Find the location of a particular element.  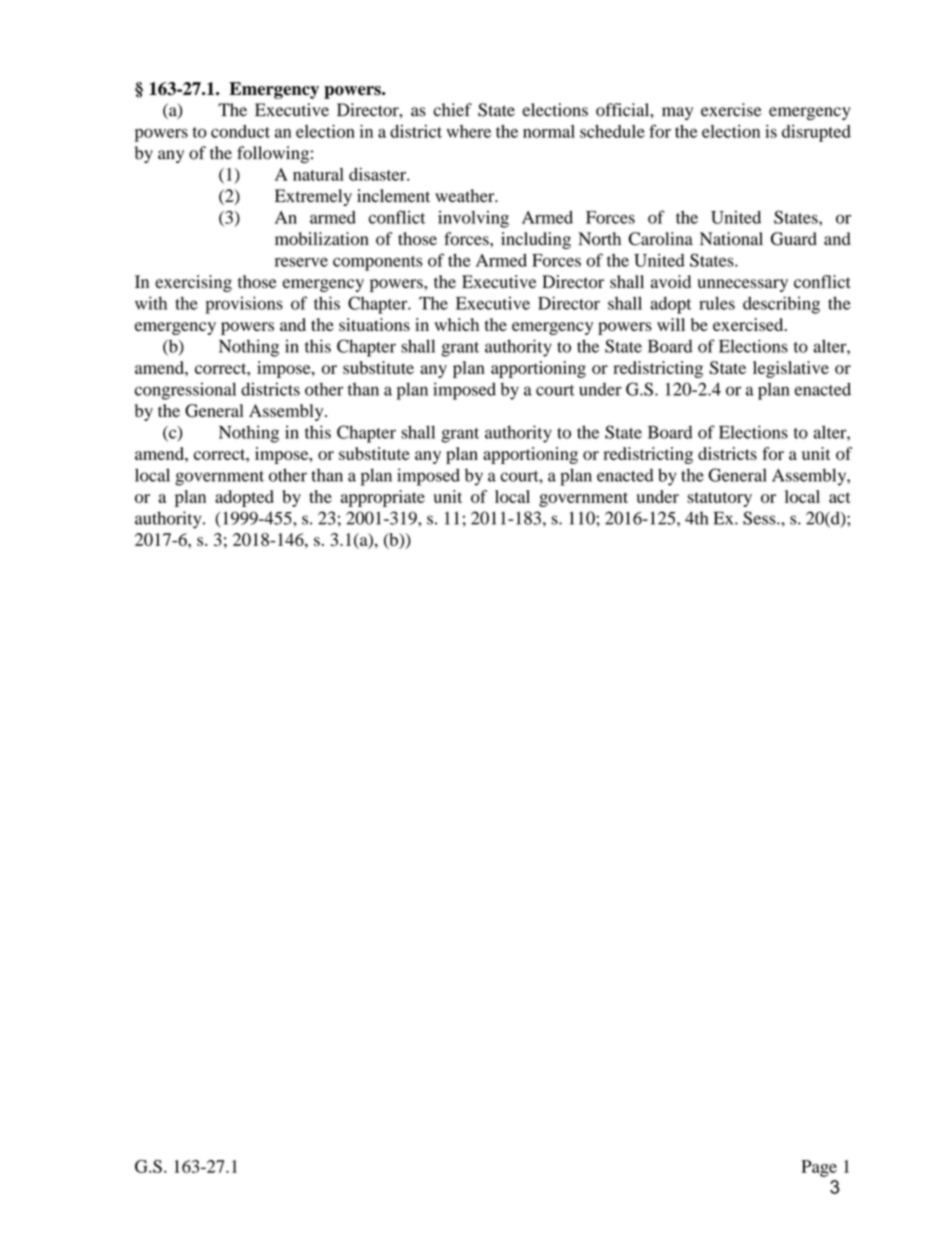

Page is located at coordinates (819, 1168).
